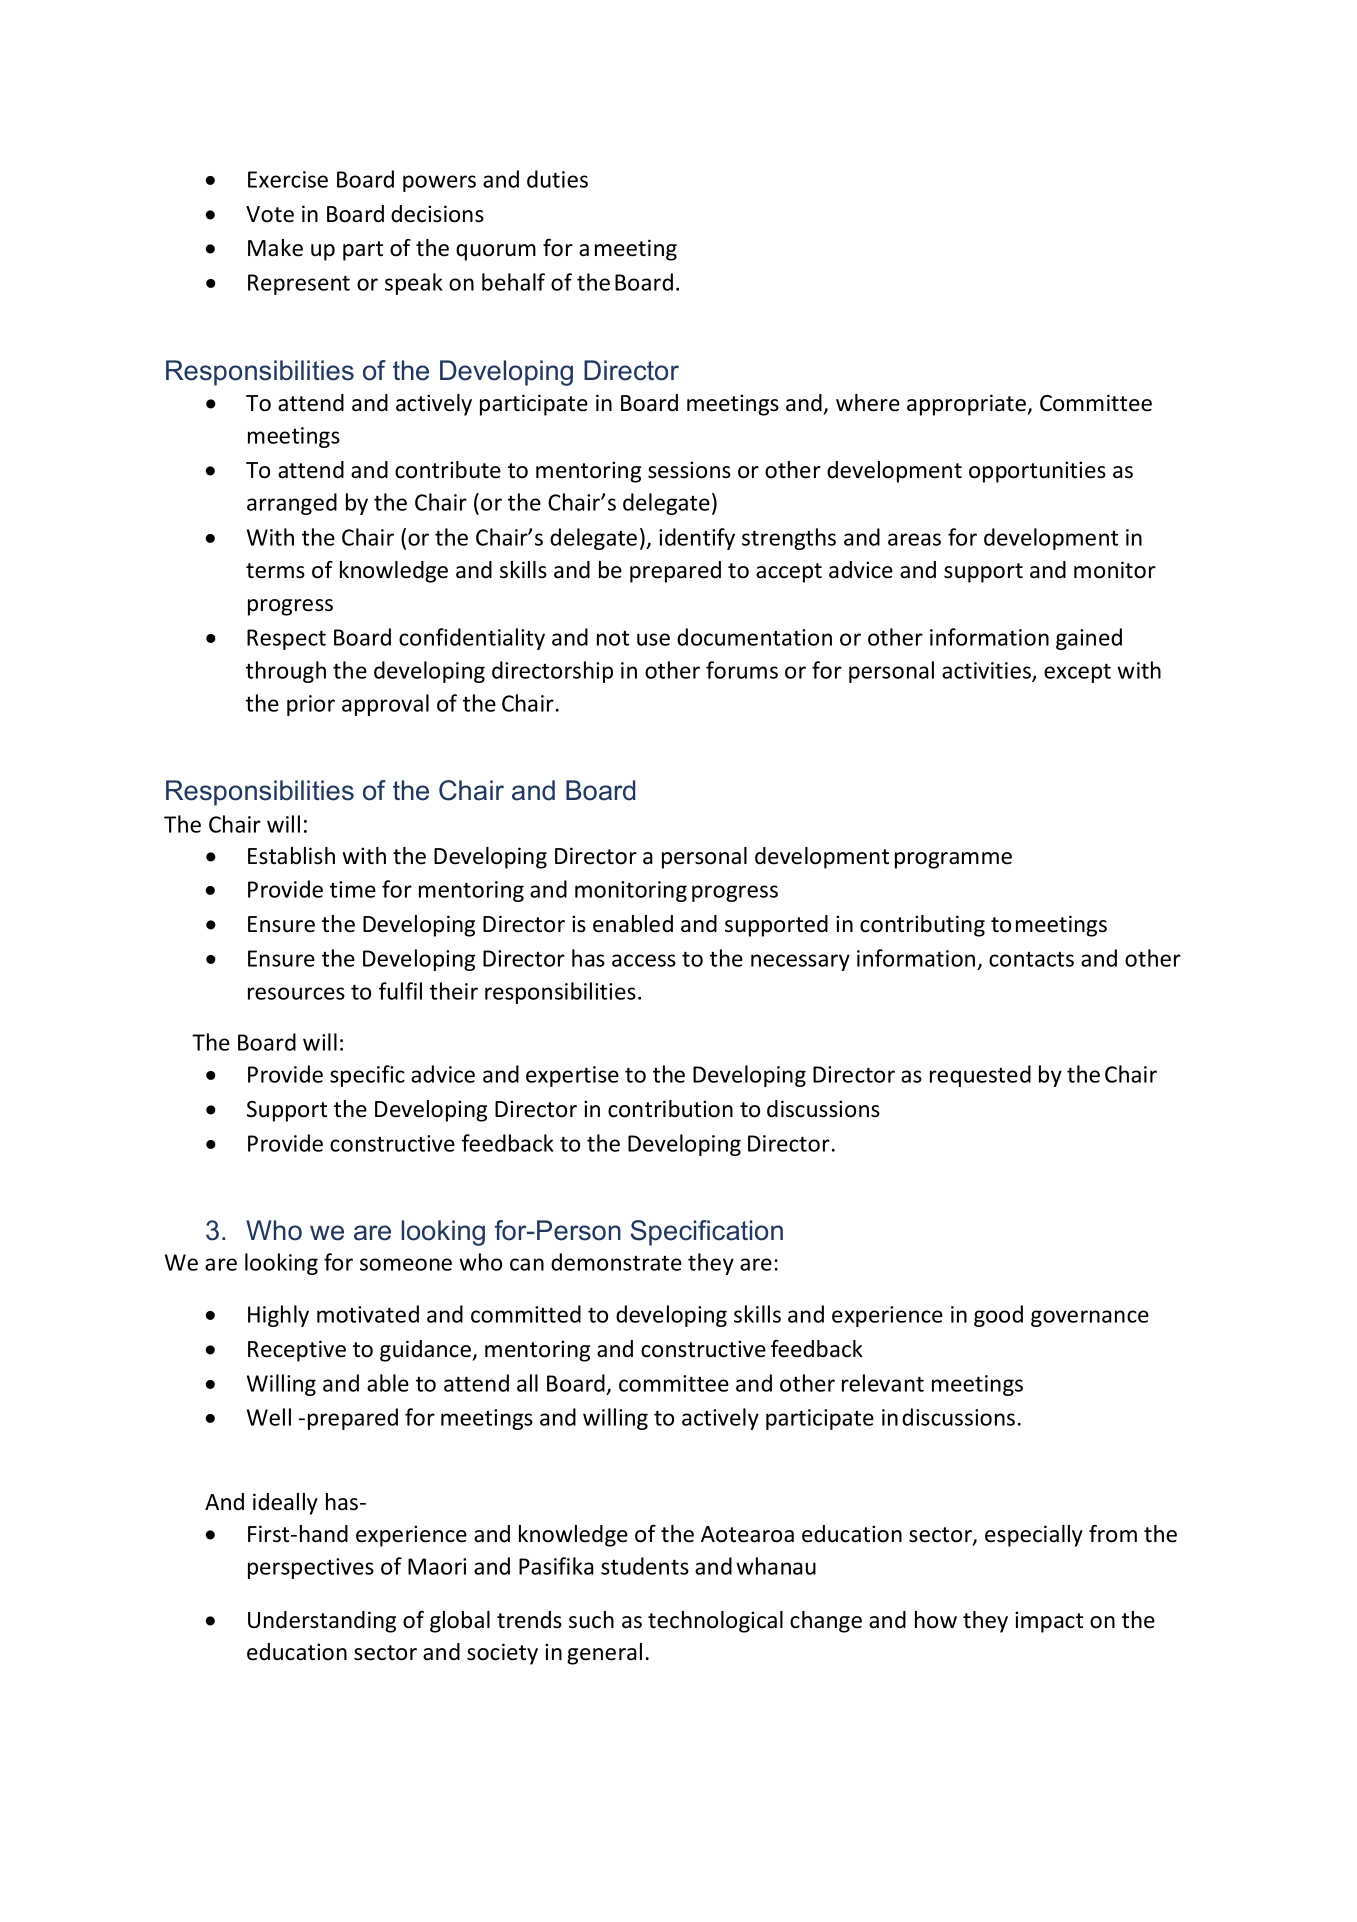  Describe the element at coordinates (715, 1622) in the image. I see `technological` at that location.
